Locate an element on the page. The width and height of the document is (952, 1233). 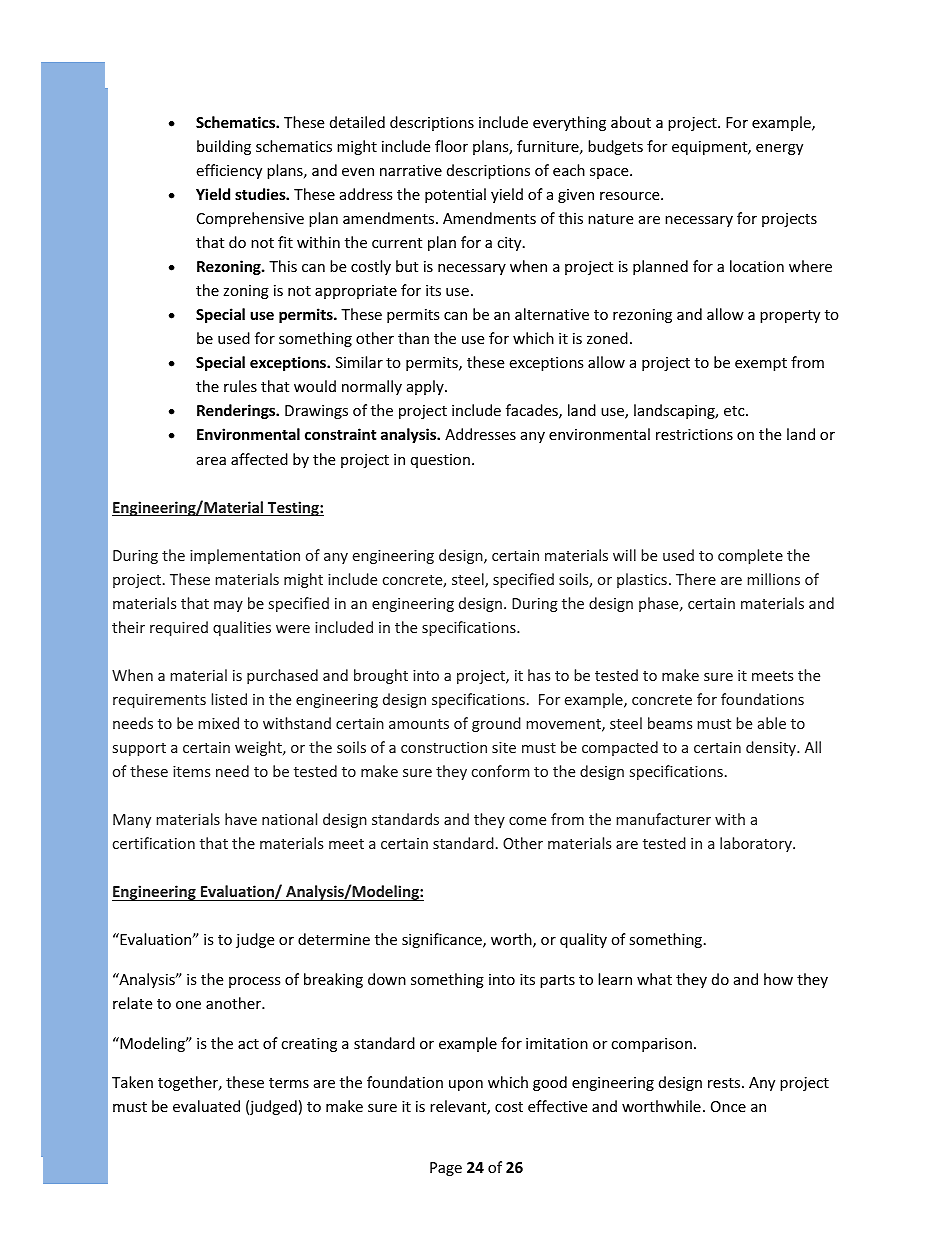
down is located at coordinates (387, 979).
